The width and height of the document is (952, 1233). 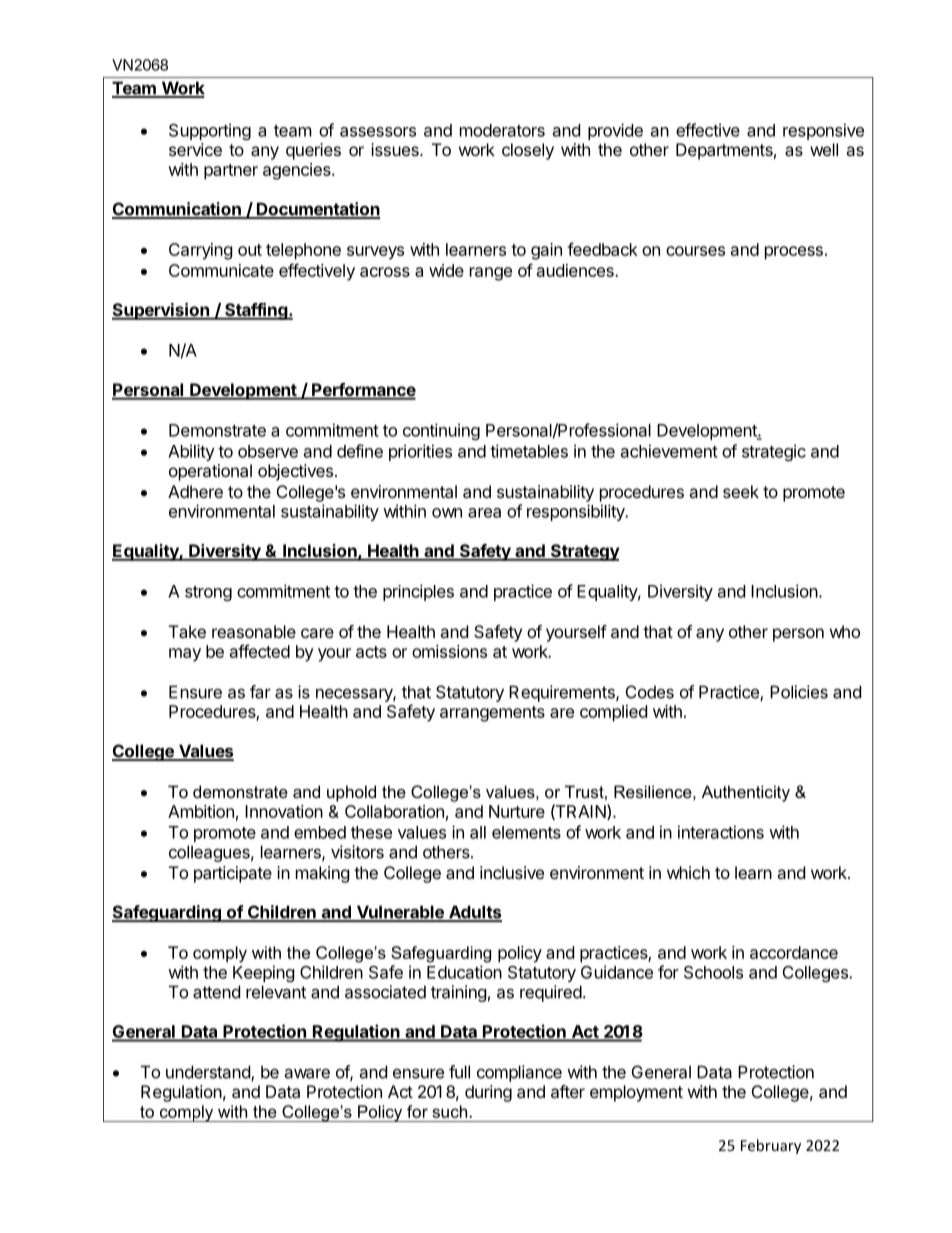 I want to click on understand, so click(x=209, y=1073).
